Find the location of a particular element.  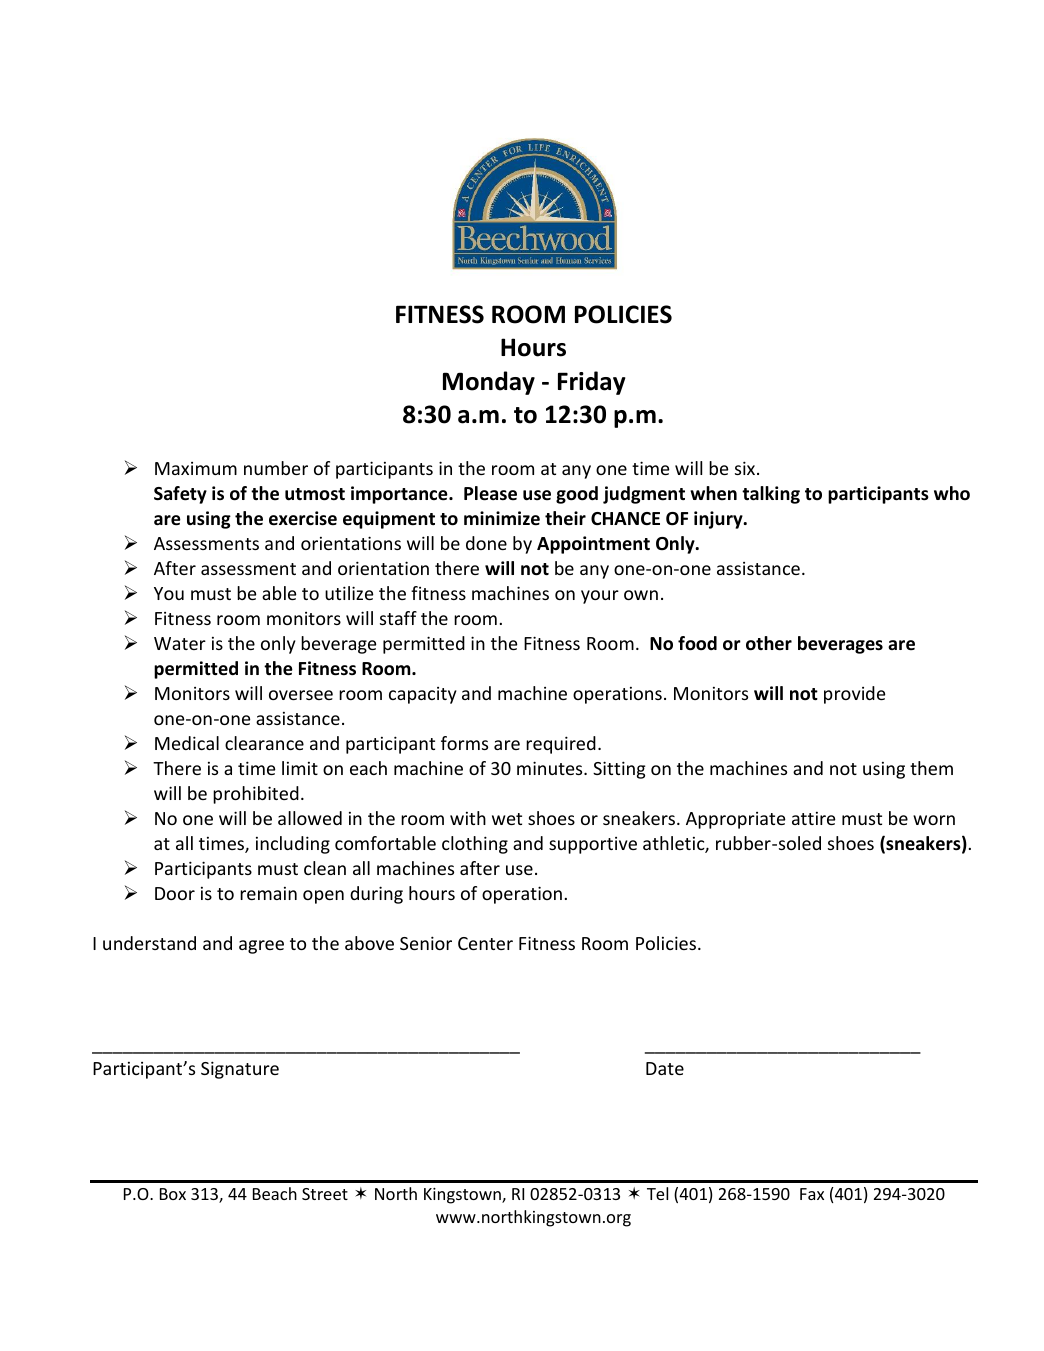

remain is located at coordinates (268, 893).
